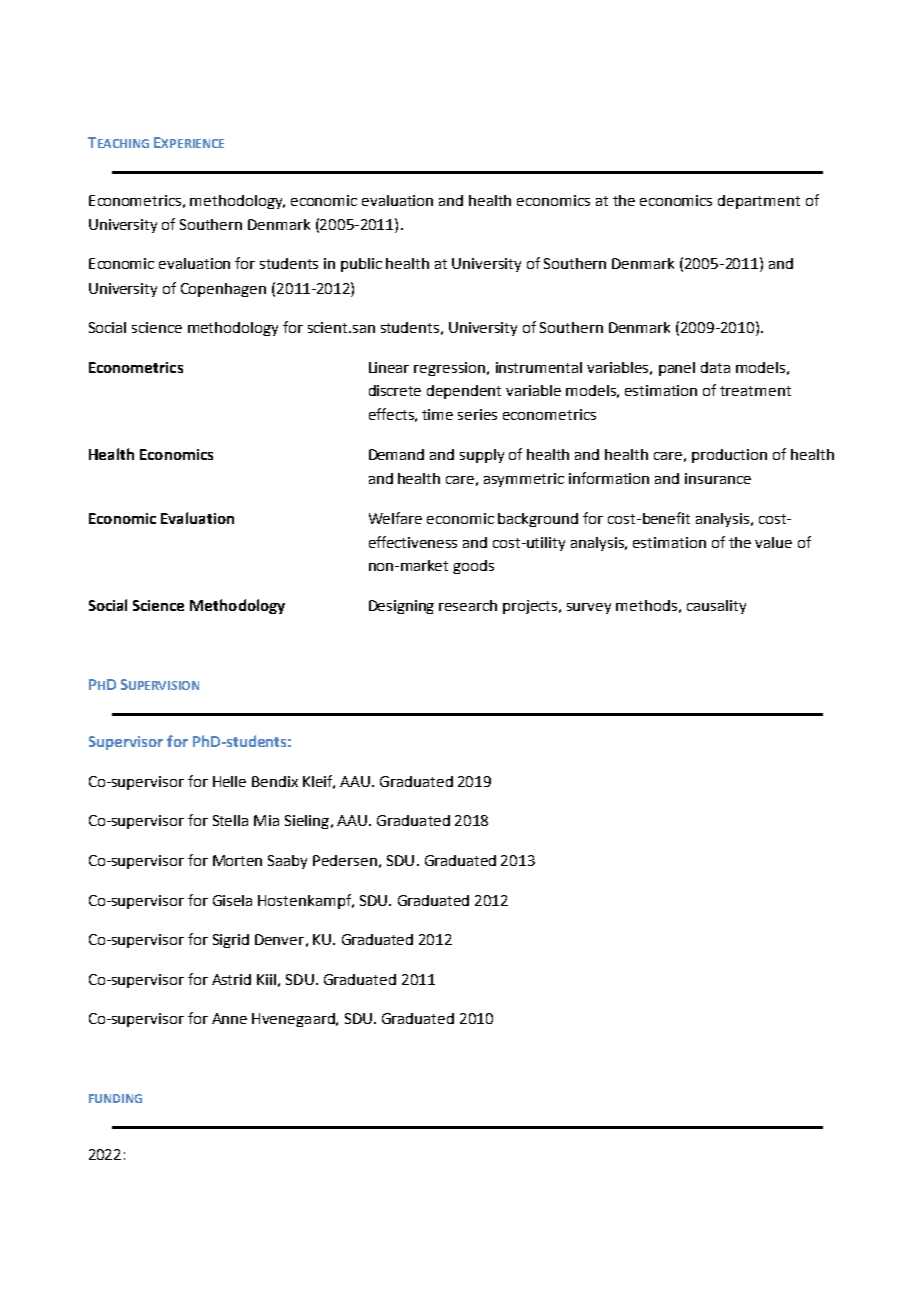 Image resolution: width=924 pixels, height=1308 pixels. What do you see at coordinates (718, 478) in the screenshot?
I see `insurance` at bounding box center [718, 478].
